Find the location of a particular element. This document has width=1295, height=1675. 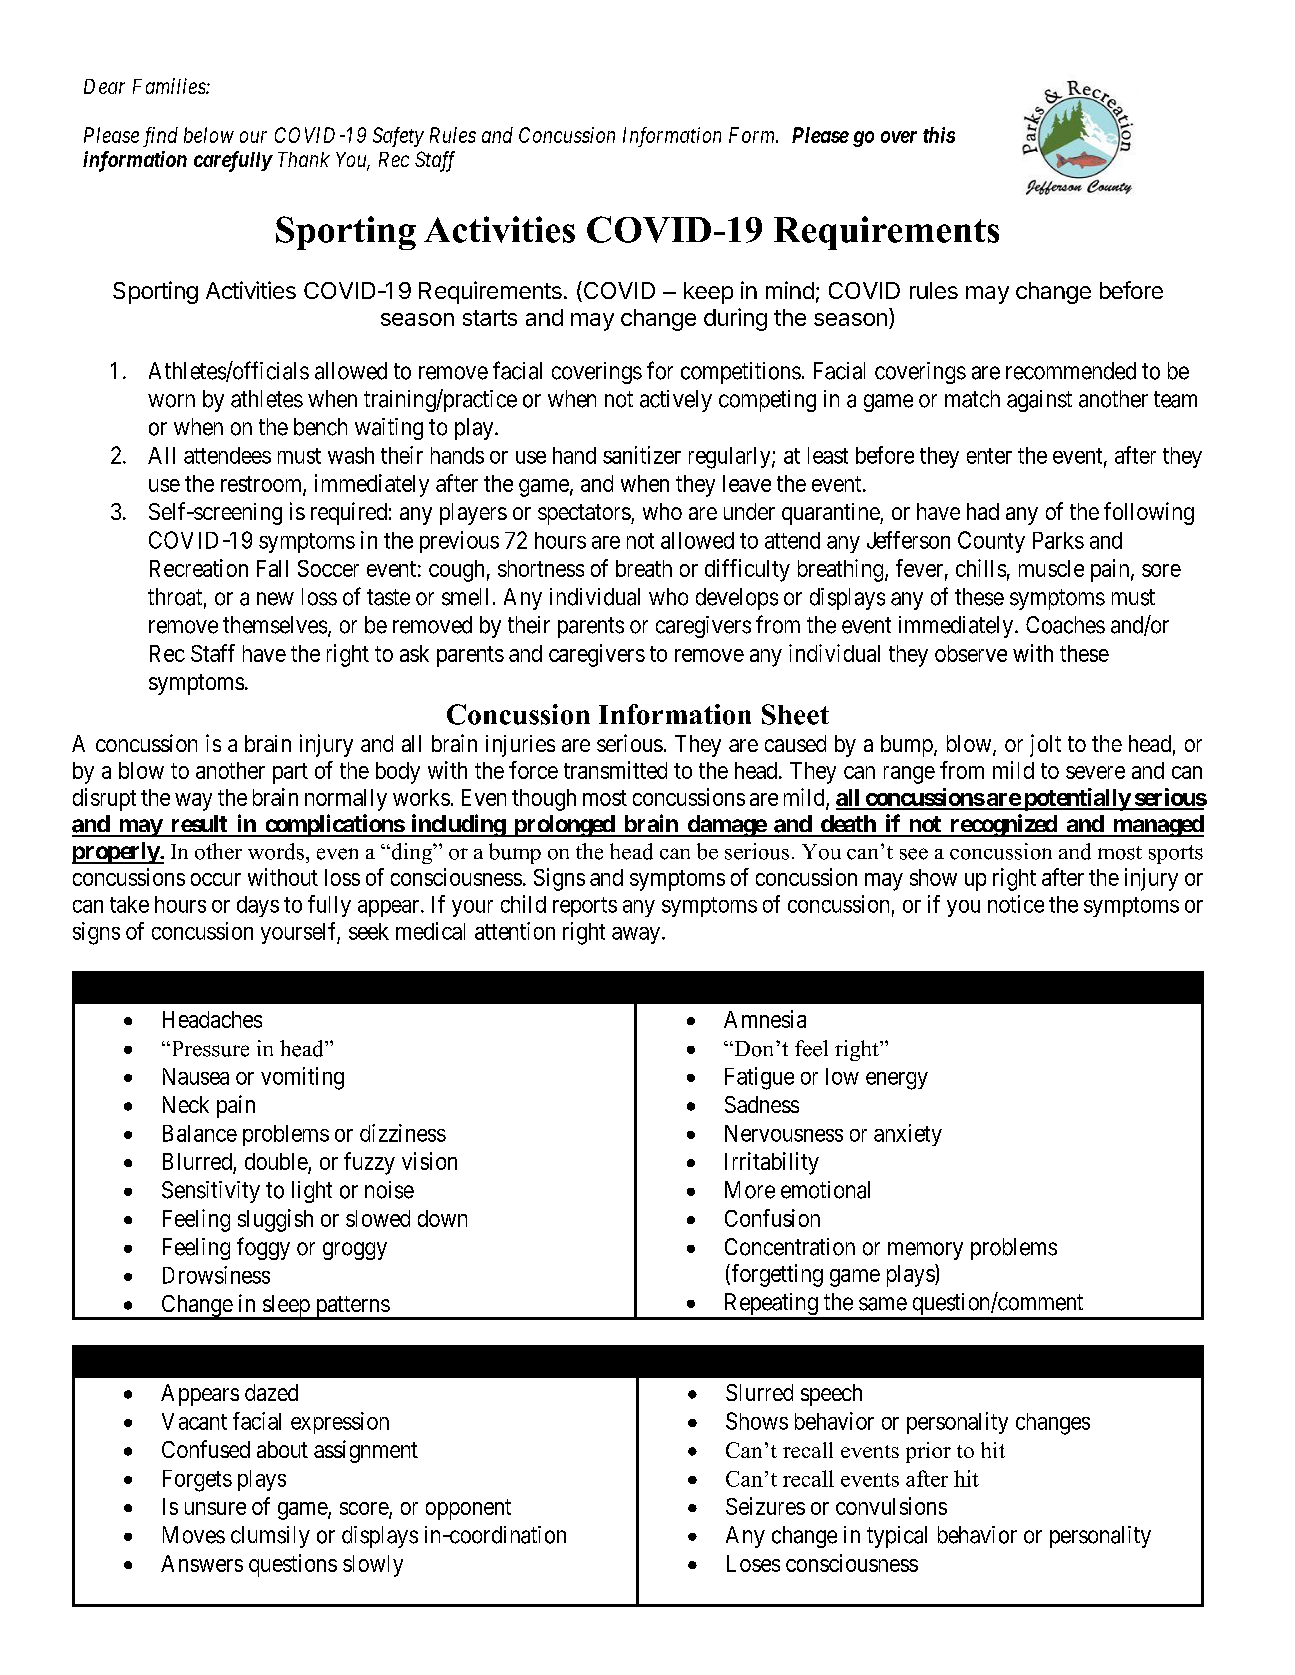

recognized is located at coordinates (1003, 825).
